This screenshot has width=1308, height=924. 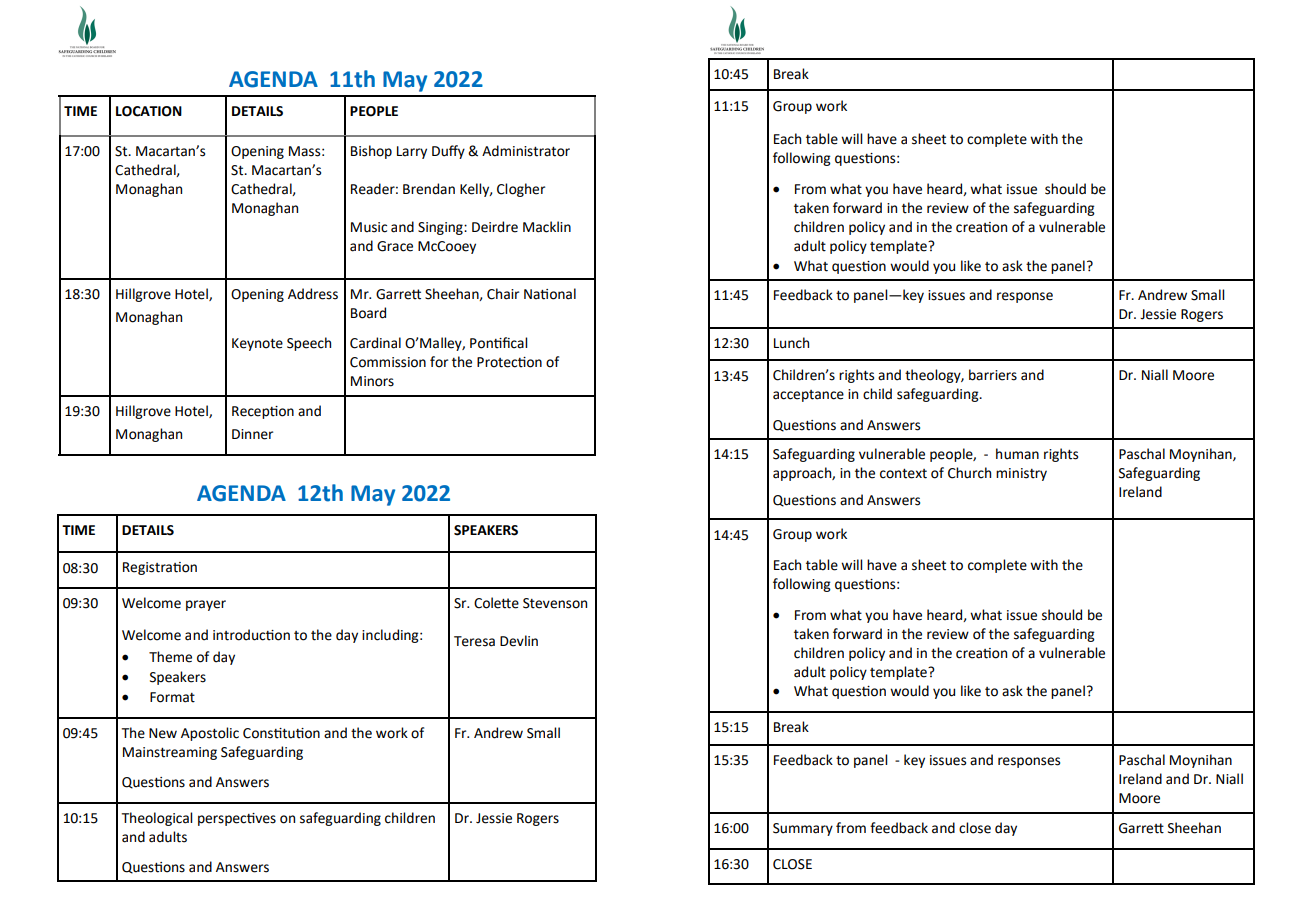 I want to click on context, so click(x=903, y=473).
